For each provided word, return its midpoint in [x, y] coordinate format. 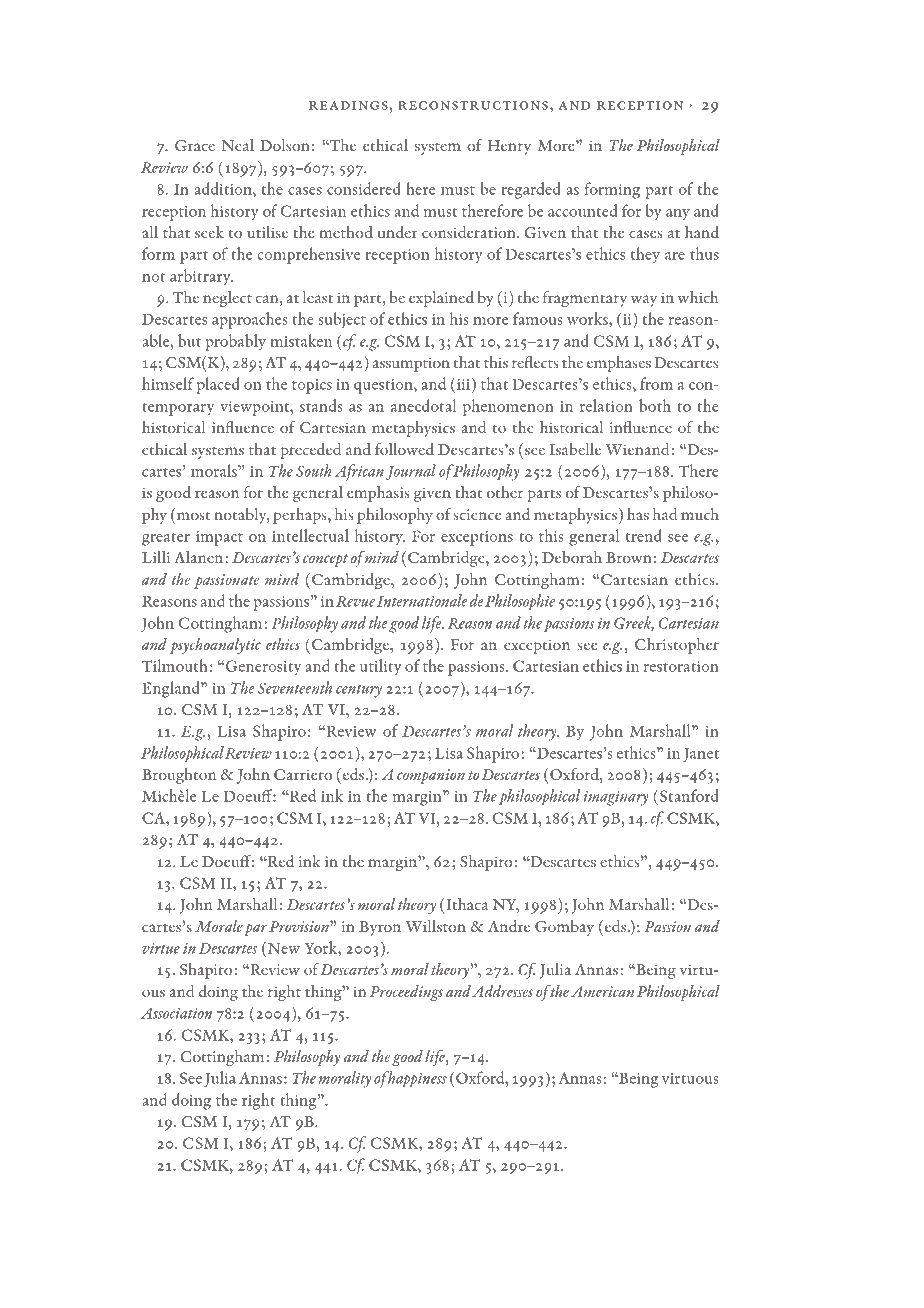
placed [218, 385]
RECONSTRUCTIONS [473, 105]
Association [176, 1013]
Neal [238, 145]
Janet [701, 755]
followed [404, 449]
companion [431, 776]
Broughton [179, 776]
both [655, 405]
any [678, 215]
